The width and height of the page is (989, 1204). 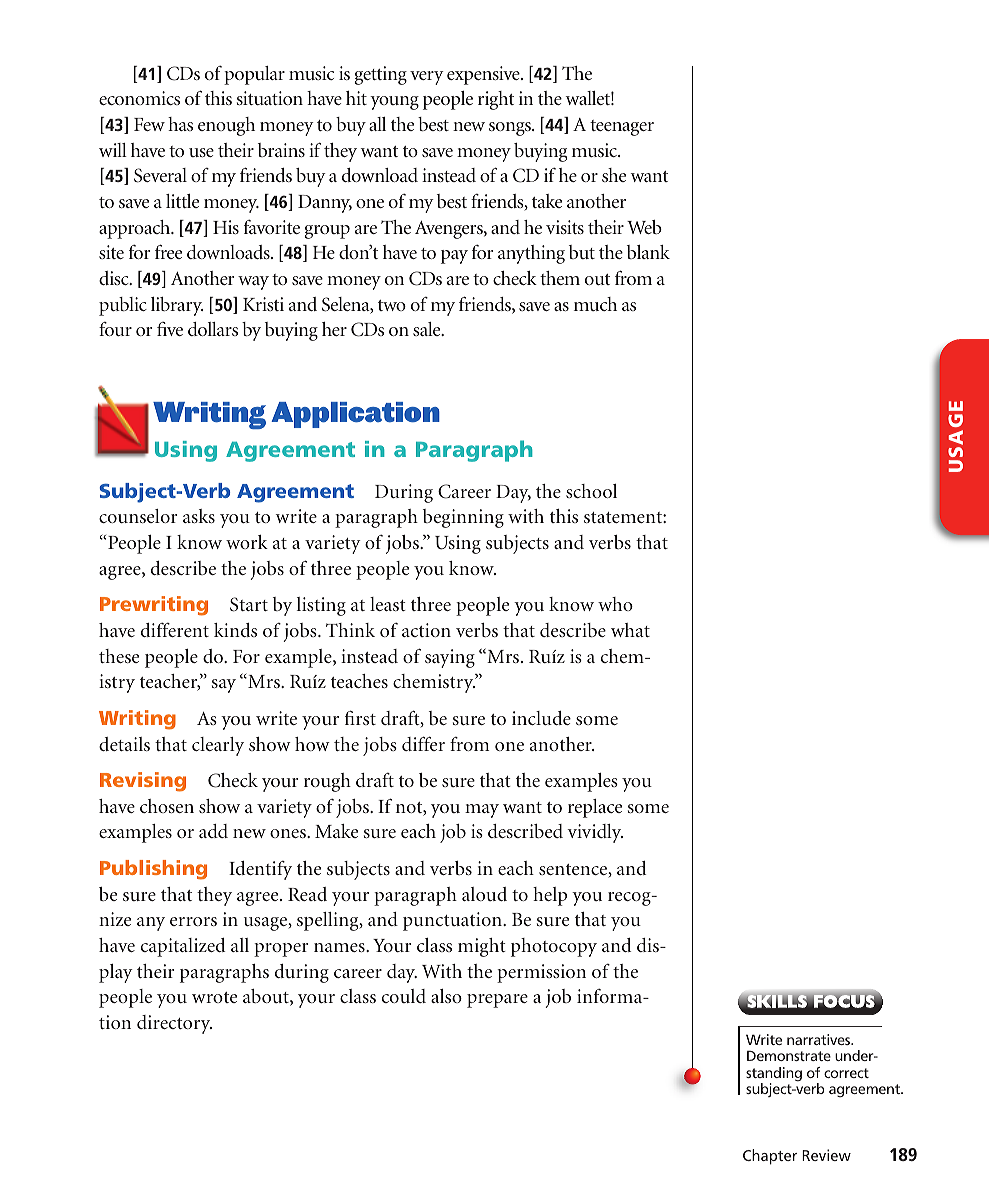 I want to click on has, so click(x=180, y=124).
